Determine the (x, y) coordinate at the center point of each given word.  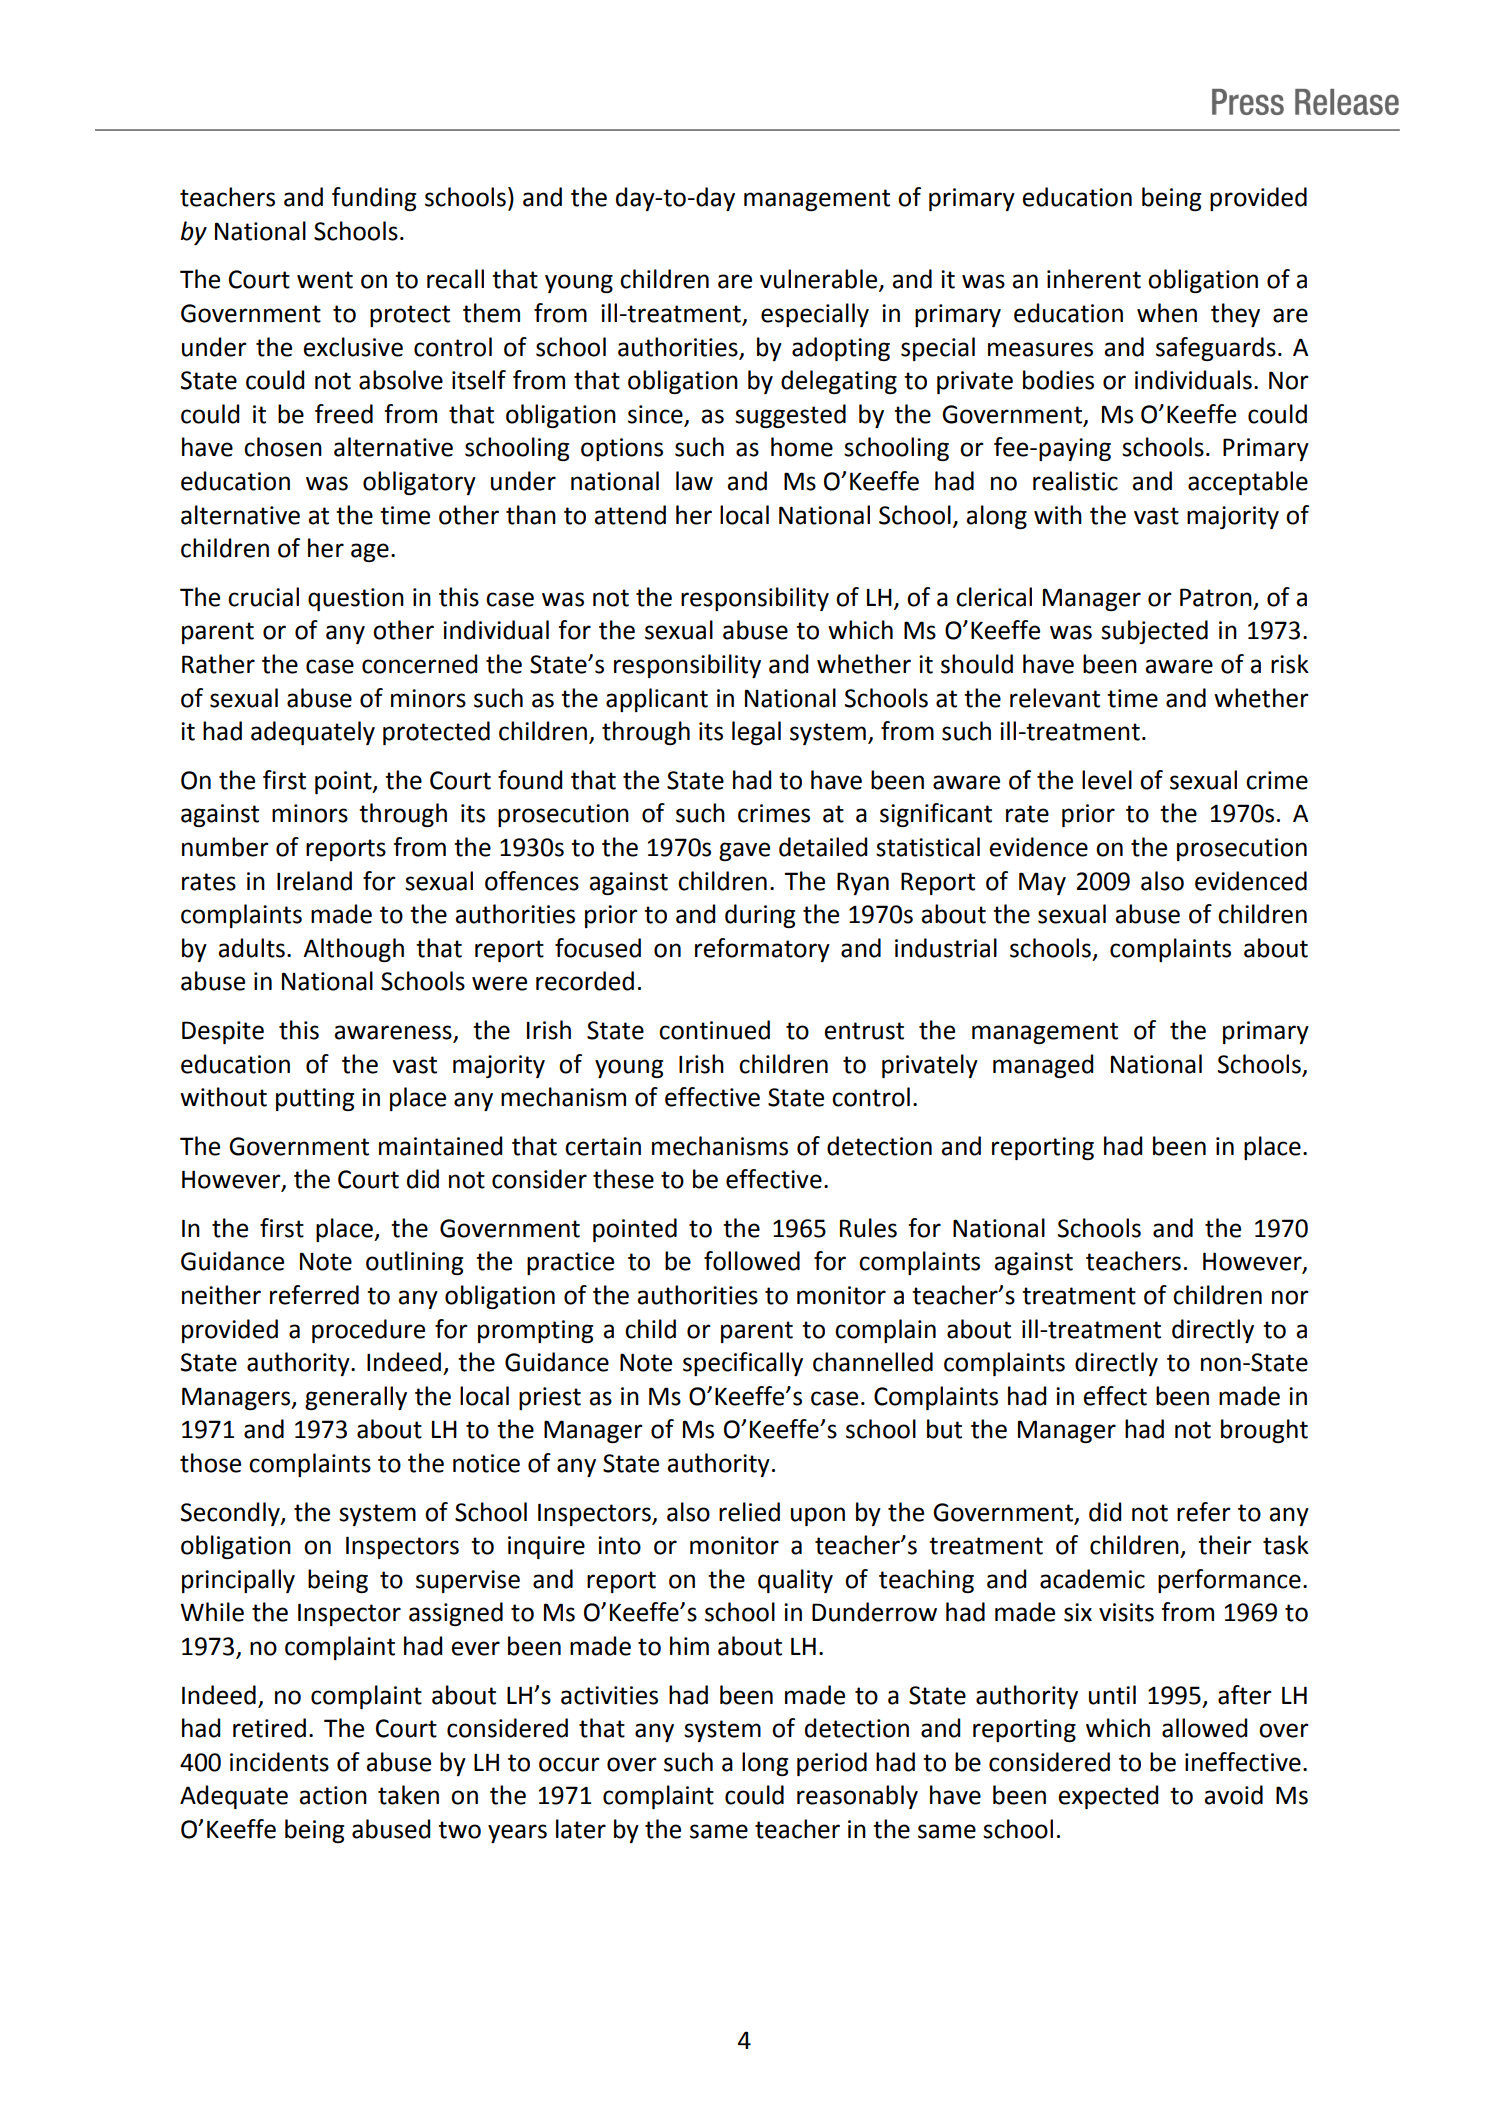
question (356, 599)
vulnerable (820, 280)
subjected (1154, 632)
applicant (657, 700)
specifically (743, 1364)
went (325, 280)
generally (356, 1398)
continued (714, 1030)
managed (1043, 1066)
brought (1264, 1431)
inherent (1094, 279)
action (333, 1795)
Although (353, 950)
